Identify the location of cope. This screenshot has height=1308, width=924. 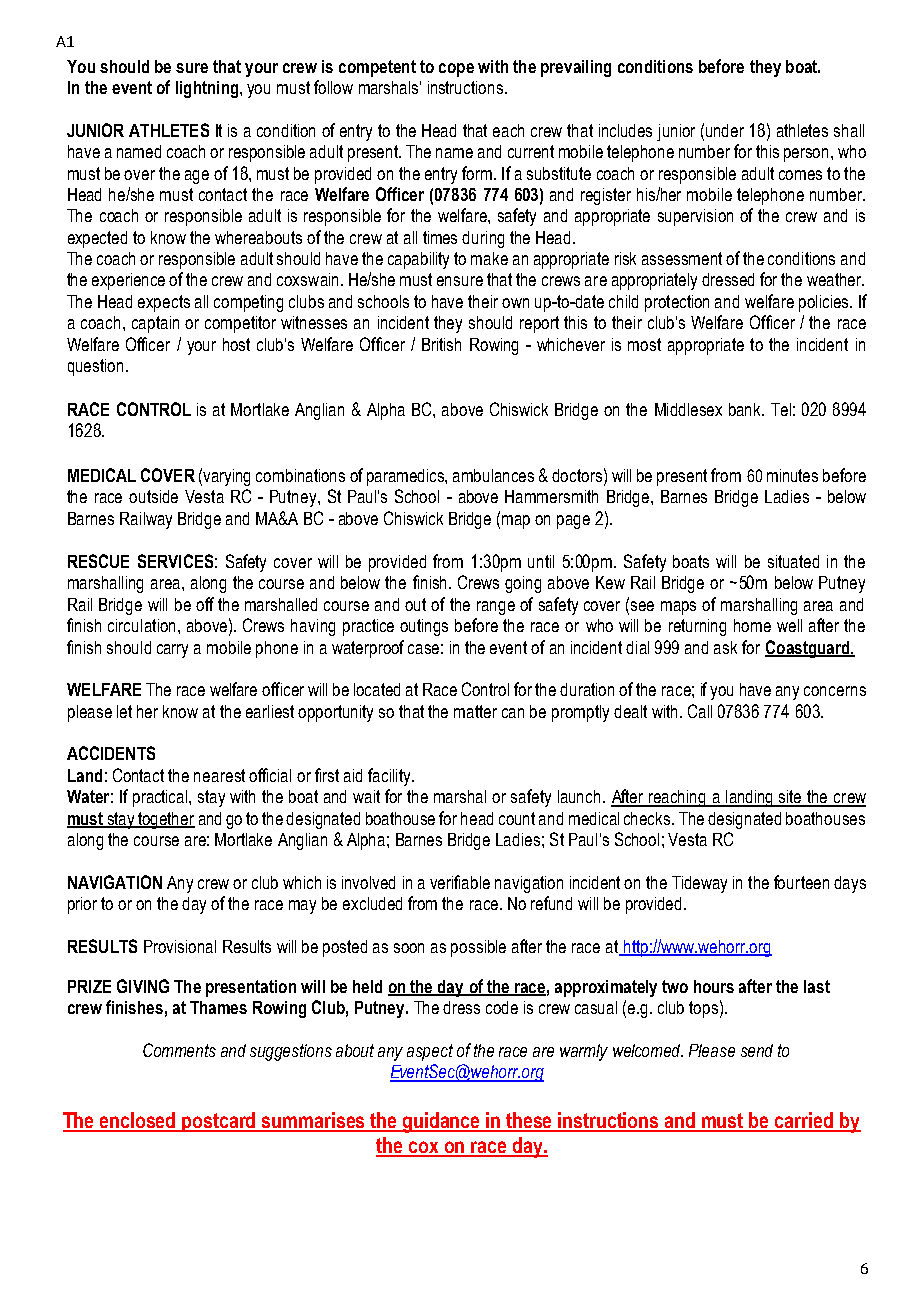
(456, 70).
